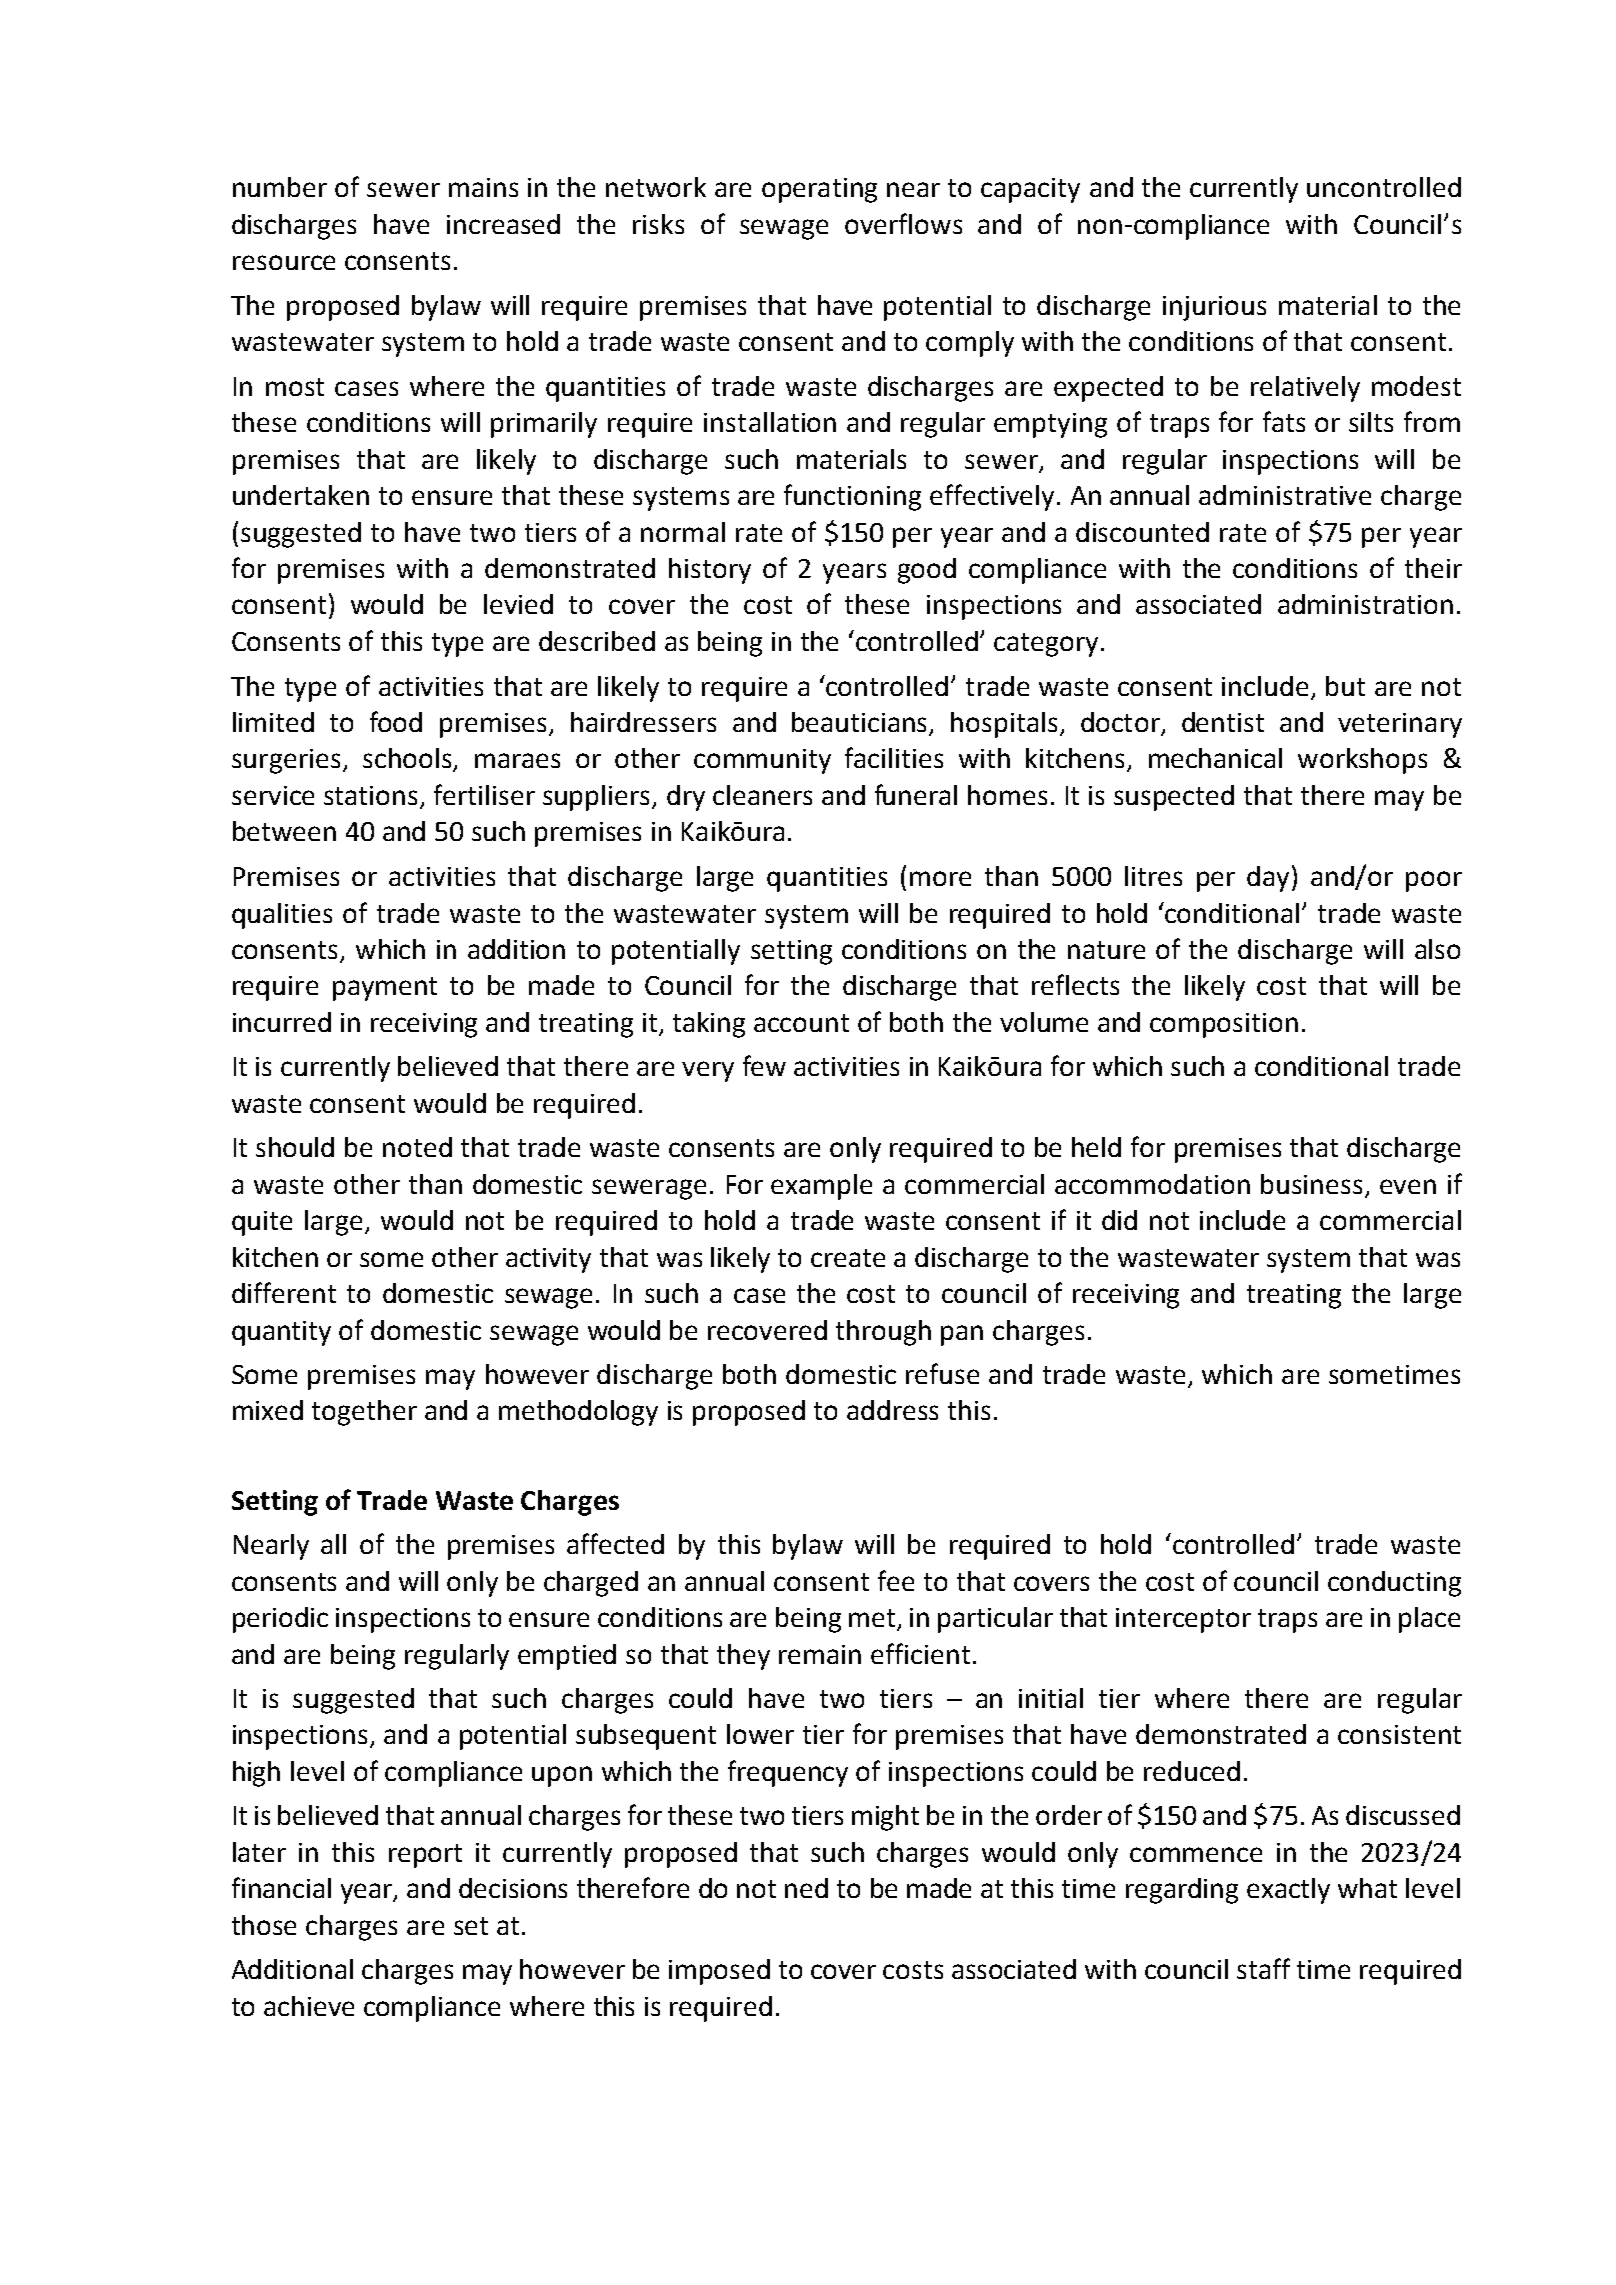 The width and height of the screenshot is (1616, 2285). Describe the element at coordinates (370, 795) in the screenshot. I see `stations` at that location.
